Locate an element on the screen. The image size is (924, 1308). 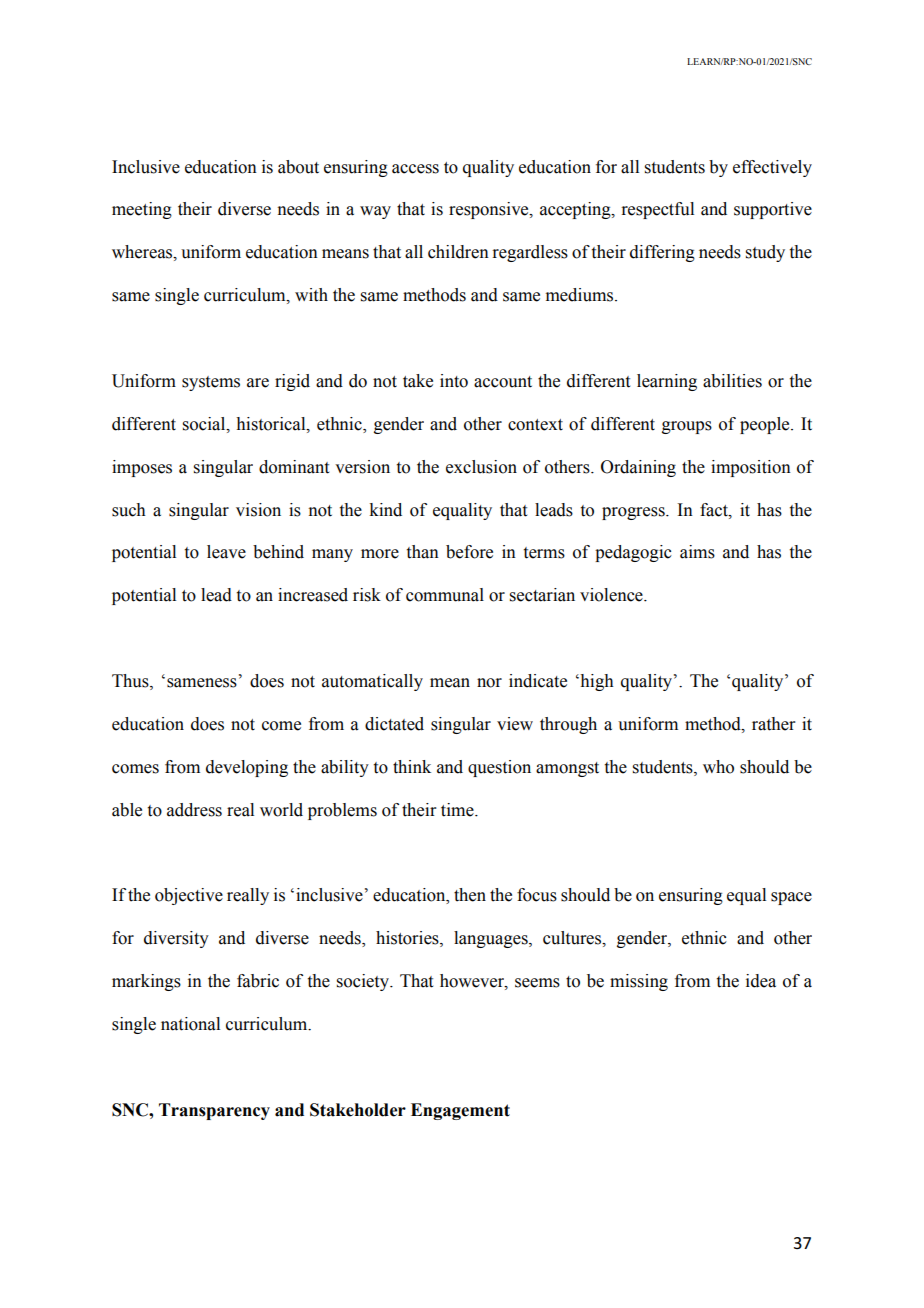
fact is located at coordinates (715, 510).
